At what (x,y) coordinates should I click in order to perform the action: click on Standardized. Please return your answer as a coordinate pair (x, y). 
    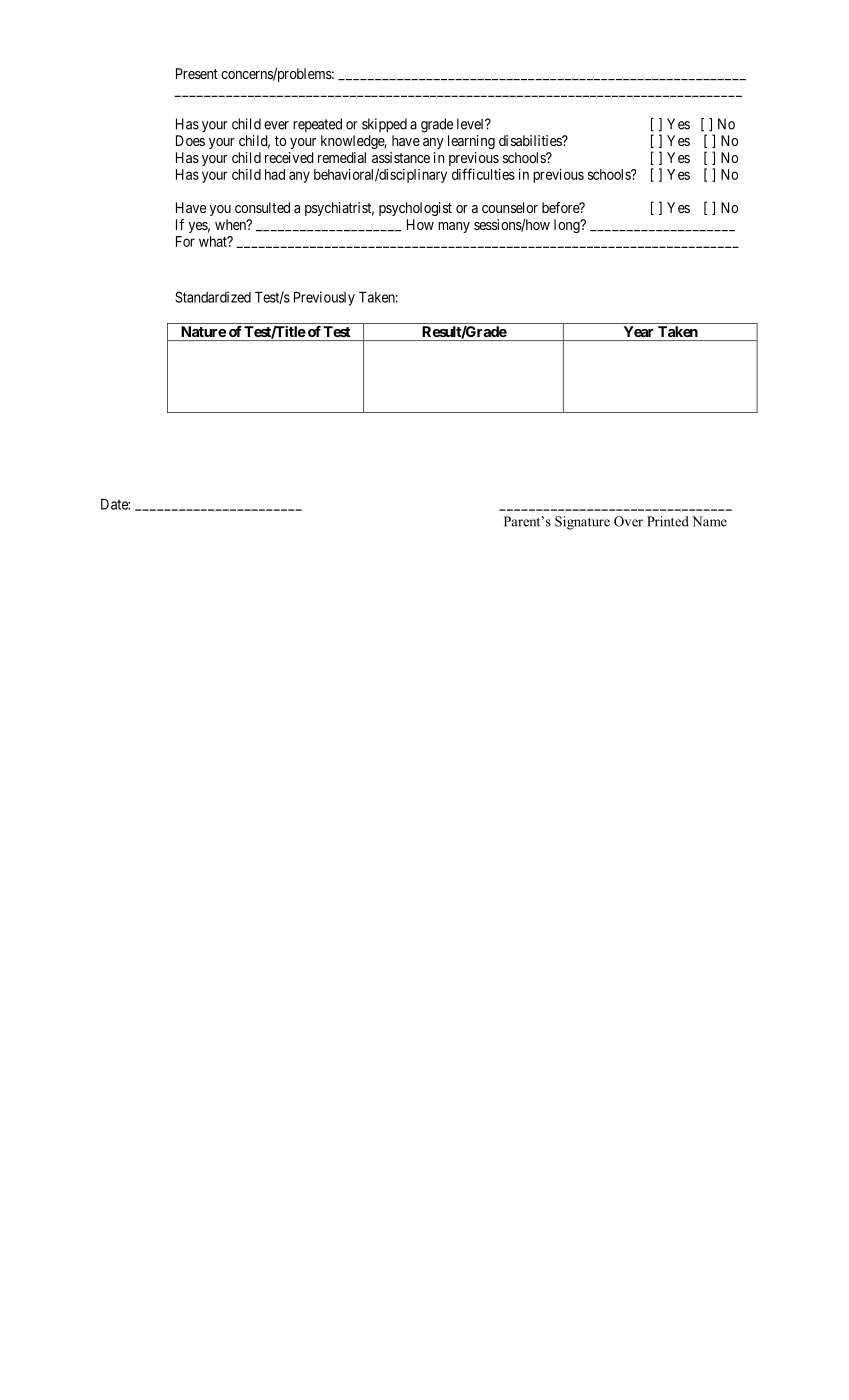
    Looking at the image, I should click on (213, 297).
